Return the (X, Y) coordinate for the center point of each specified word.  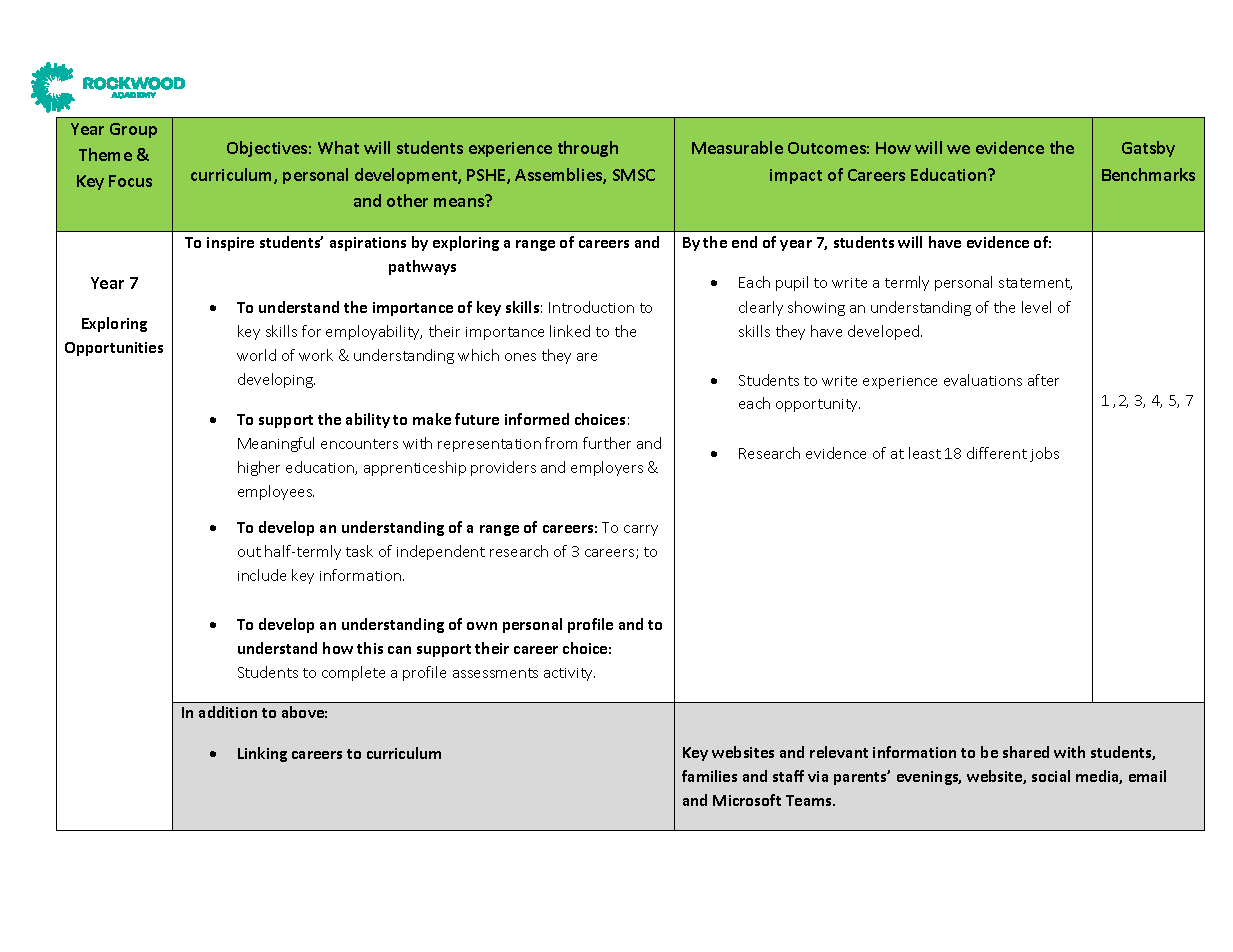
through (588, 149)
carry (641, 530)
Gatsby (1148, 149)
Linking (262, 754)
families (709, 776)
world (256, 355)
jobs (1044, 454)
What (338, 147)
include (262, 575)
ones (520, 357)
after (1043, 380)
